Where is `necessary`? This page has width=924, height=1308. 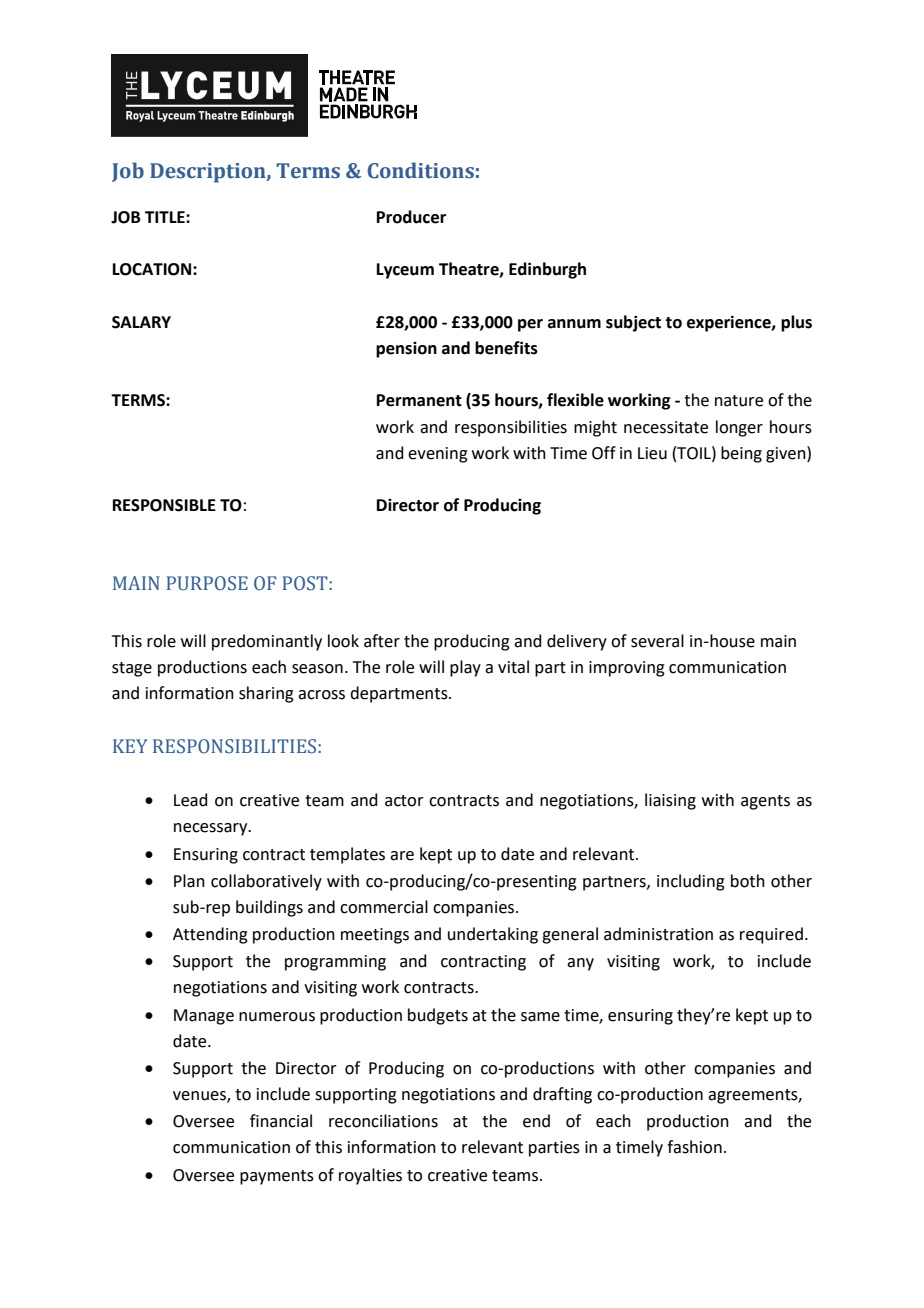 necessary is located at coordinates (212, 829).
